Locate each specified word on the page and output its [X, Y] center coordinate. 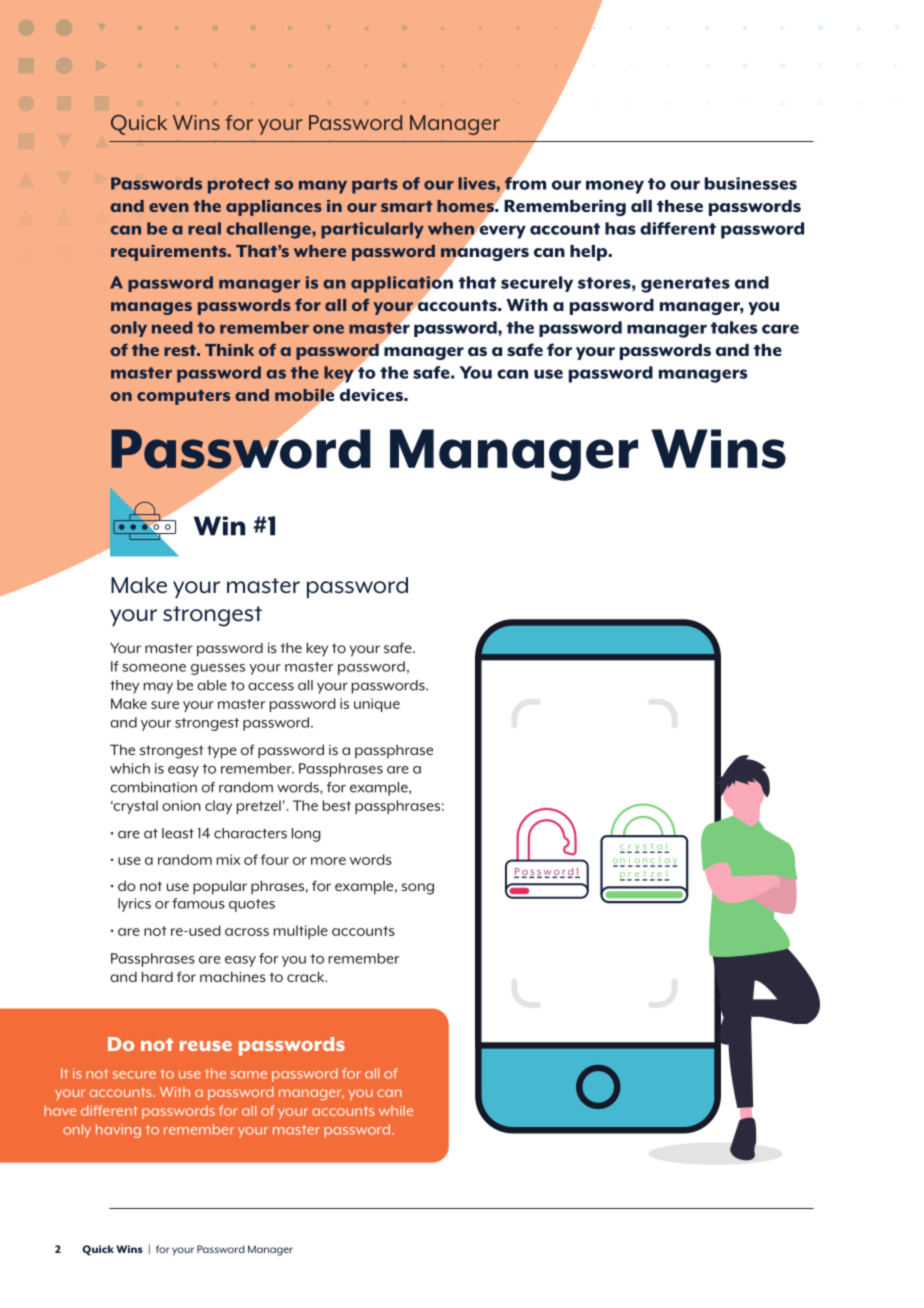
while [396, 1110]
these [680, 206]
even [169, 207]
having [118, 1131]
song [417, 889]
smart [406, 206]
